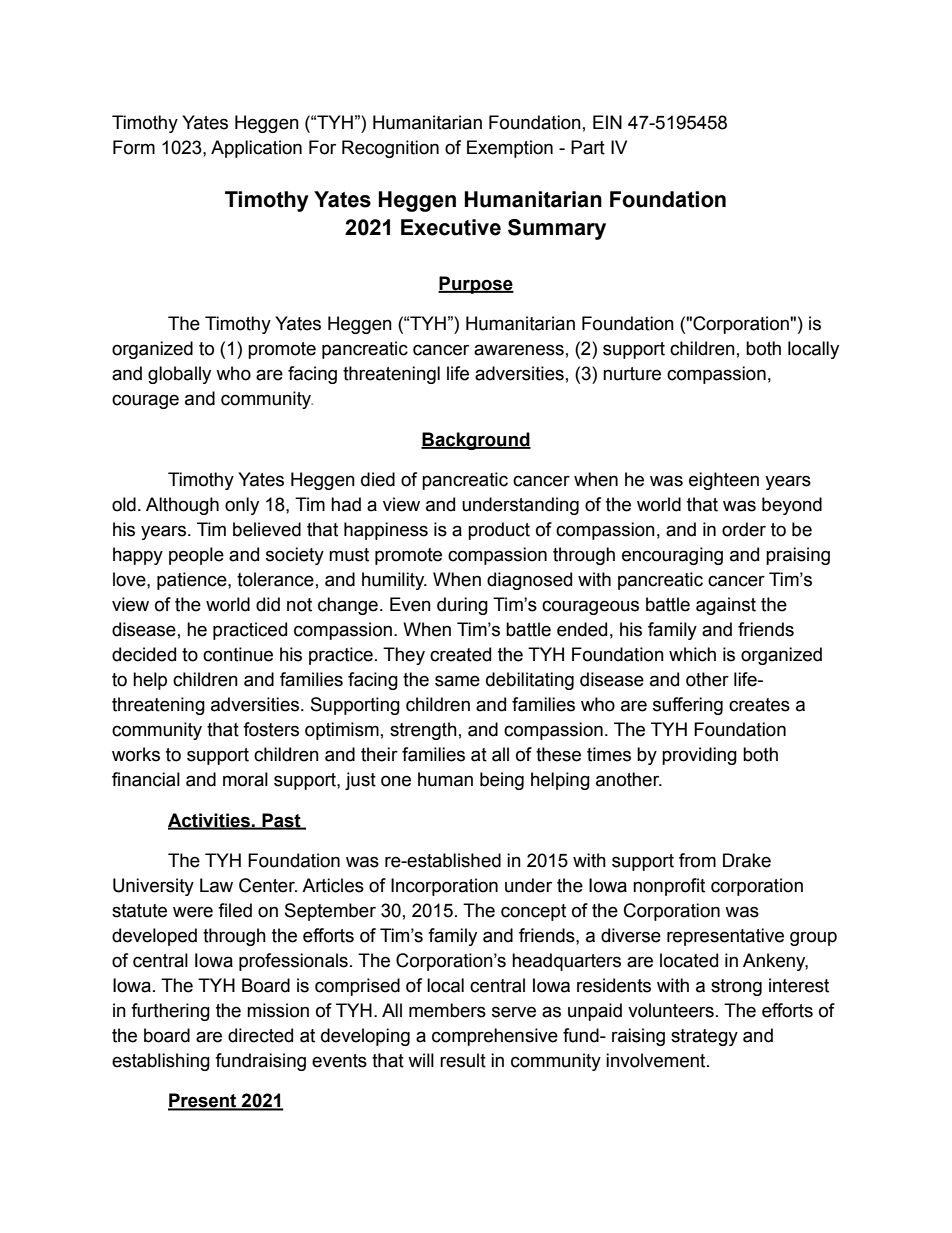 This screenshot has width=952, height=1233. What do you see at coordinates (502, 781) in the screenshot?
I see `being` at bounding box center [502, 781].
